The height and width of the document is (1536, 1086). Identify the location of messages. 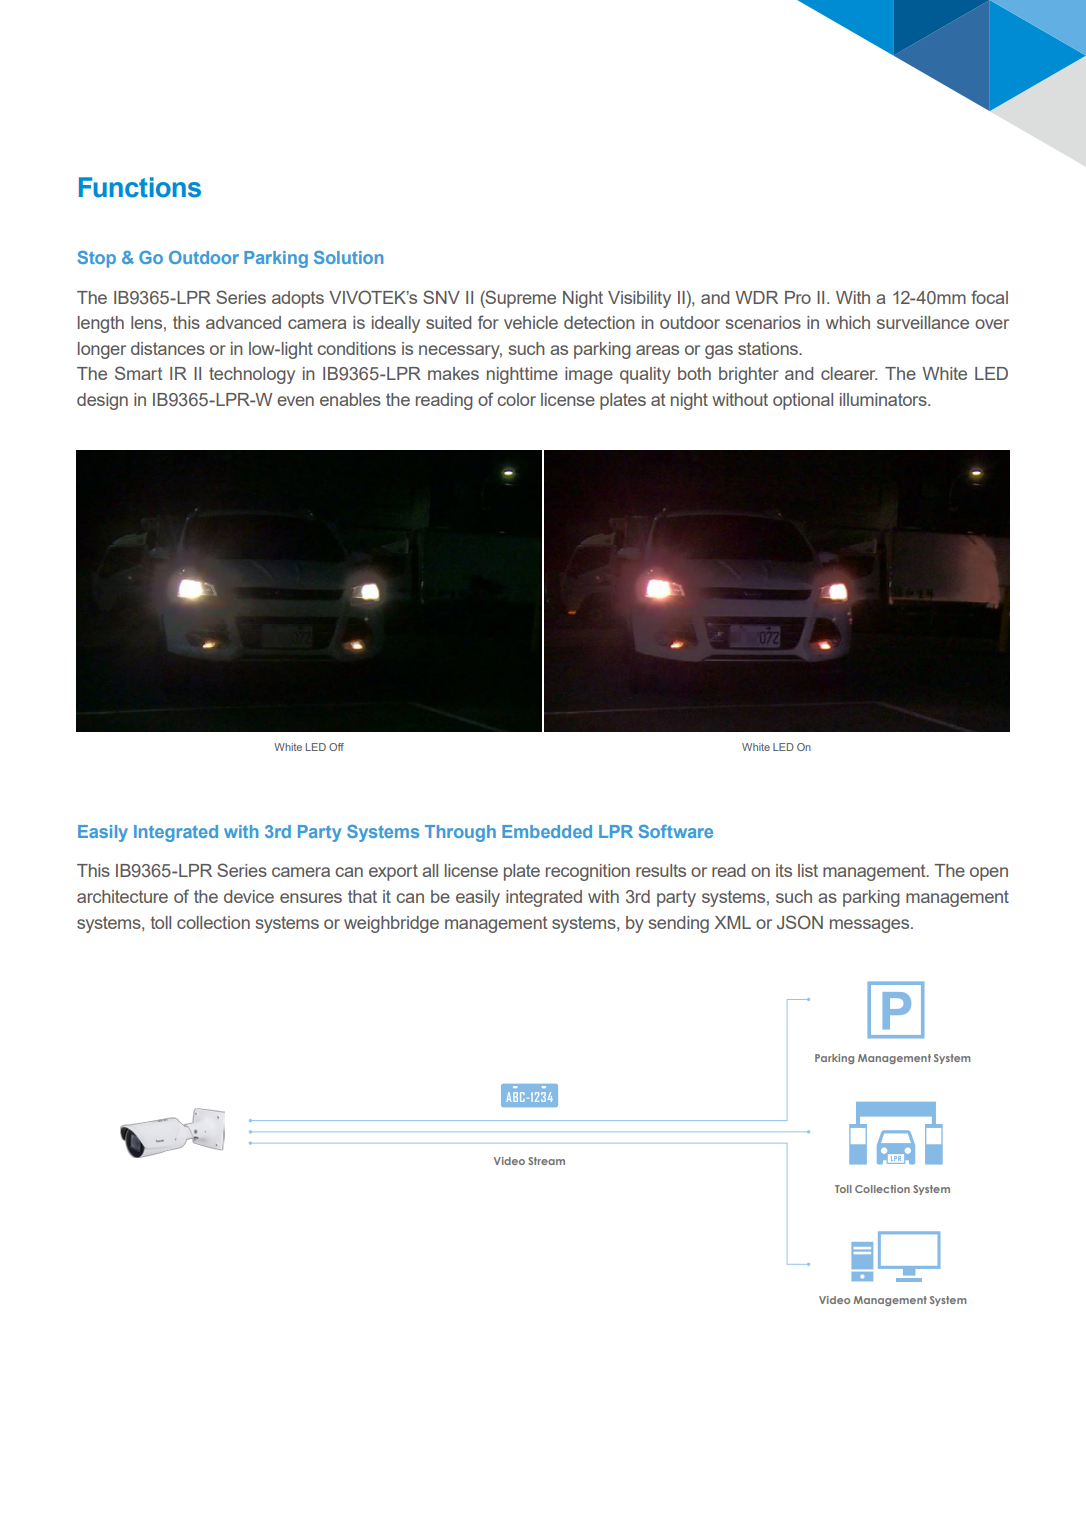
(871, 926).
